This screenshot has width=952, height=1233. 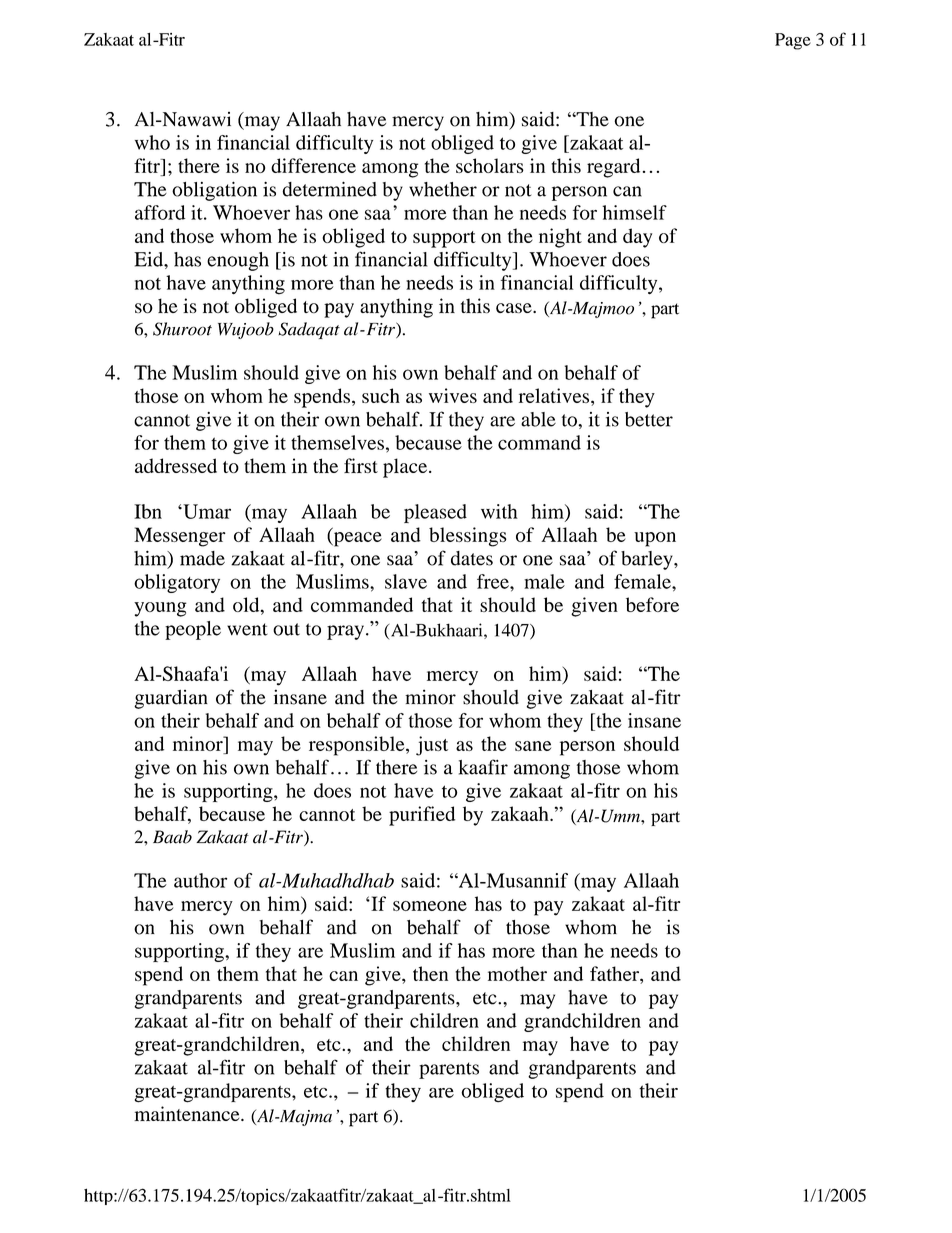 What do you see at coordinates (483, 767) in the screenshot?
I see `kaafir` at bounding box center [483, 767].
